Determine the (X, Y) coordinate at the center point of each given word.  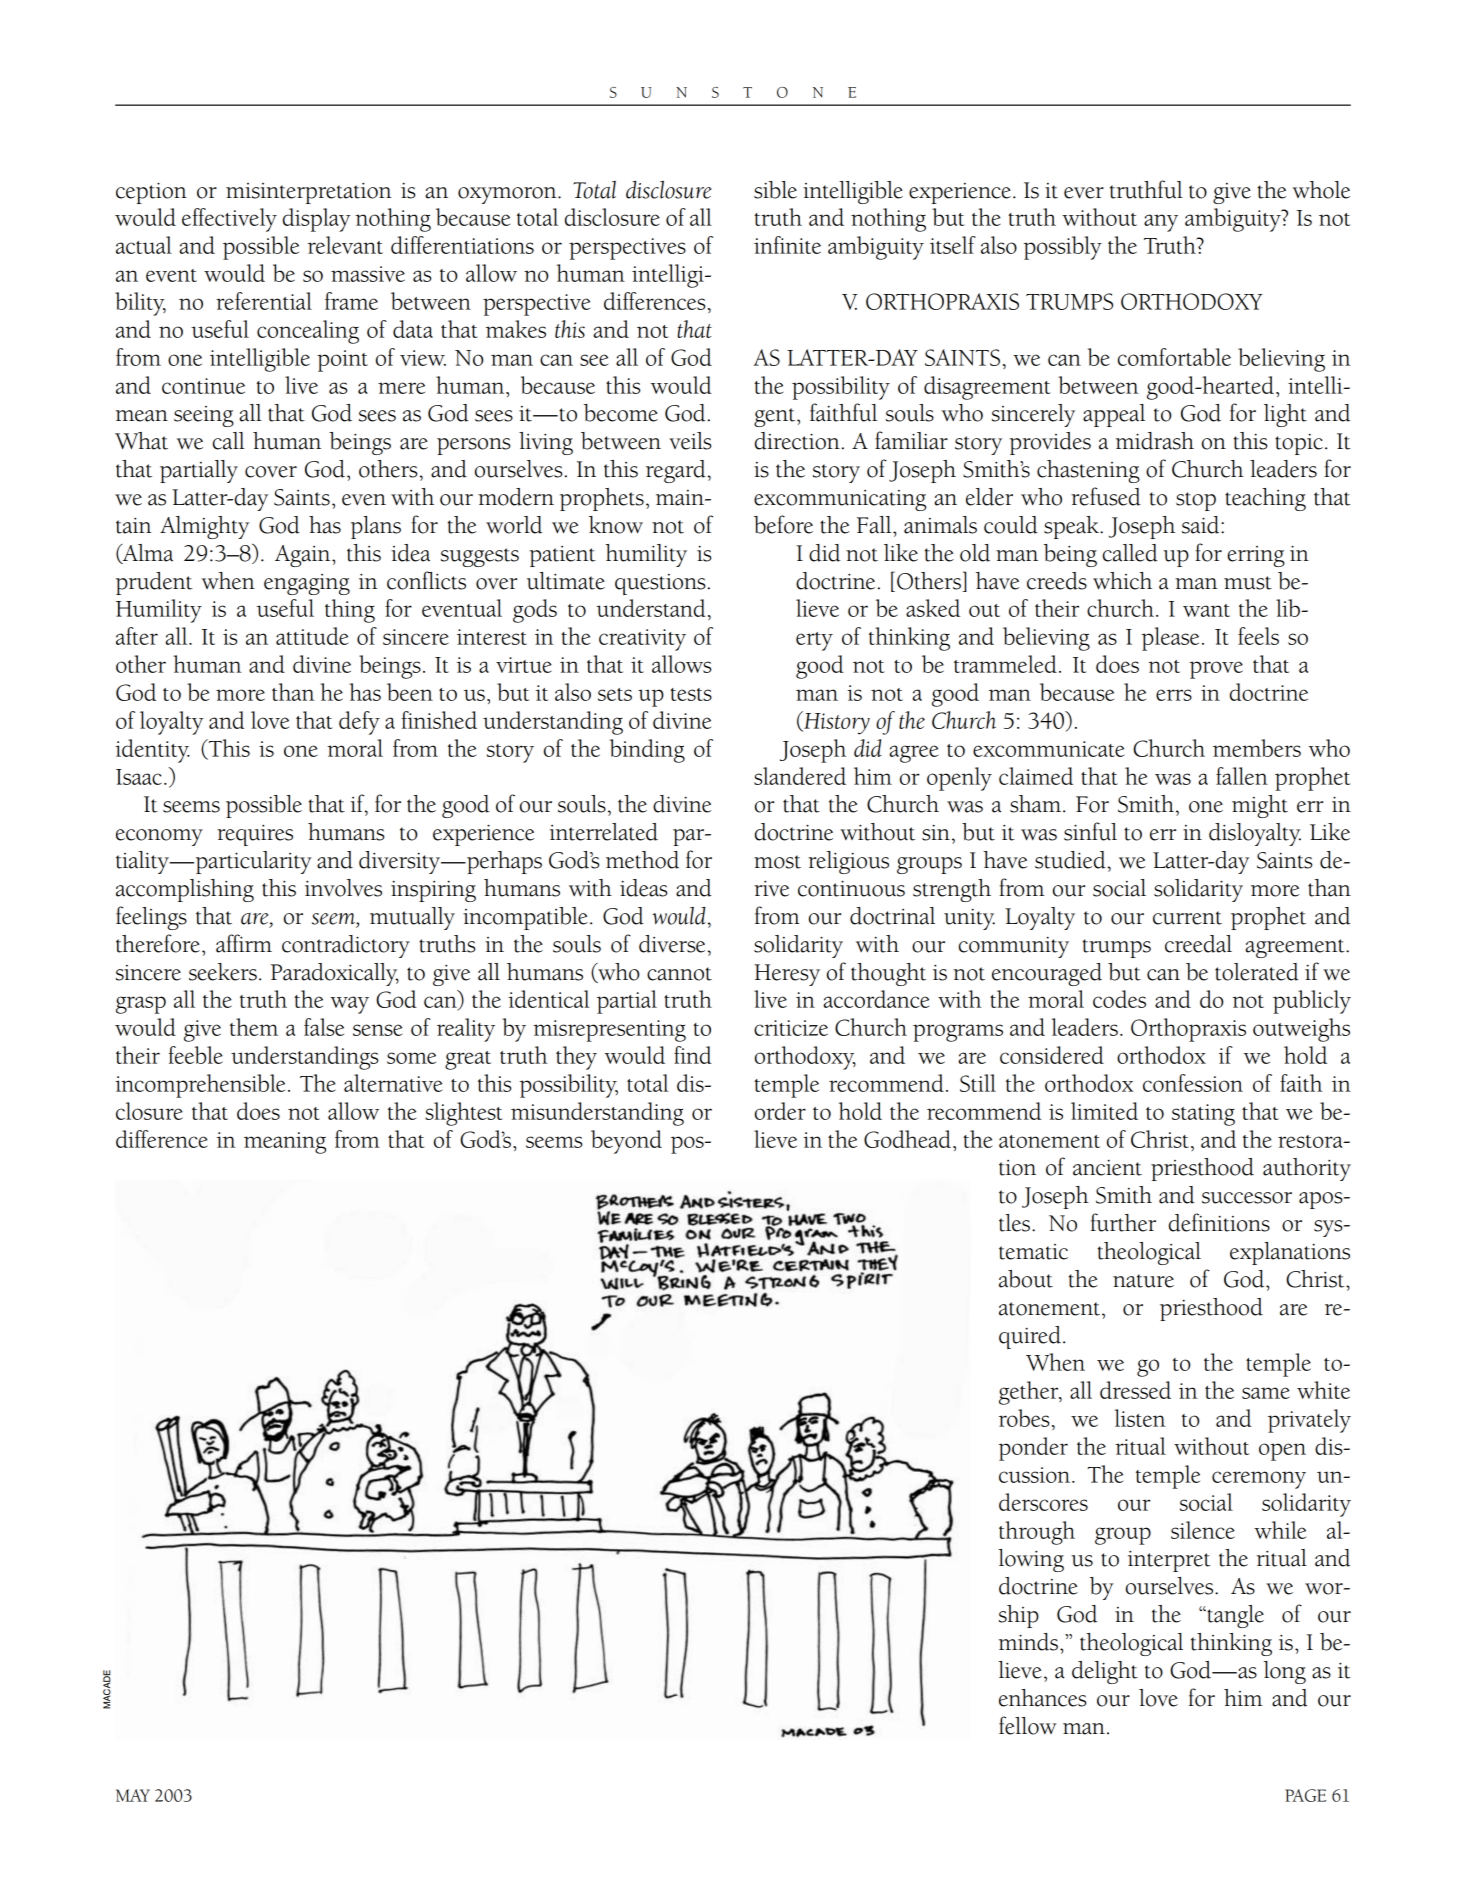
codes (1119, 999)
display (317, 220)
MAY (133, 1795)
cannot (679, 974)
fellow (1027, 1725)
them (254, 1027)
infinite (787, 245)
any (1161, 223)
